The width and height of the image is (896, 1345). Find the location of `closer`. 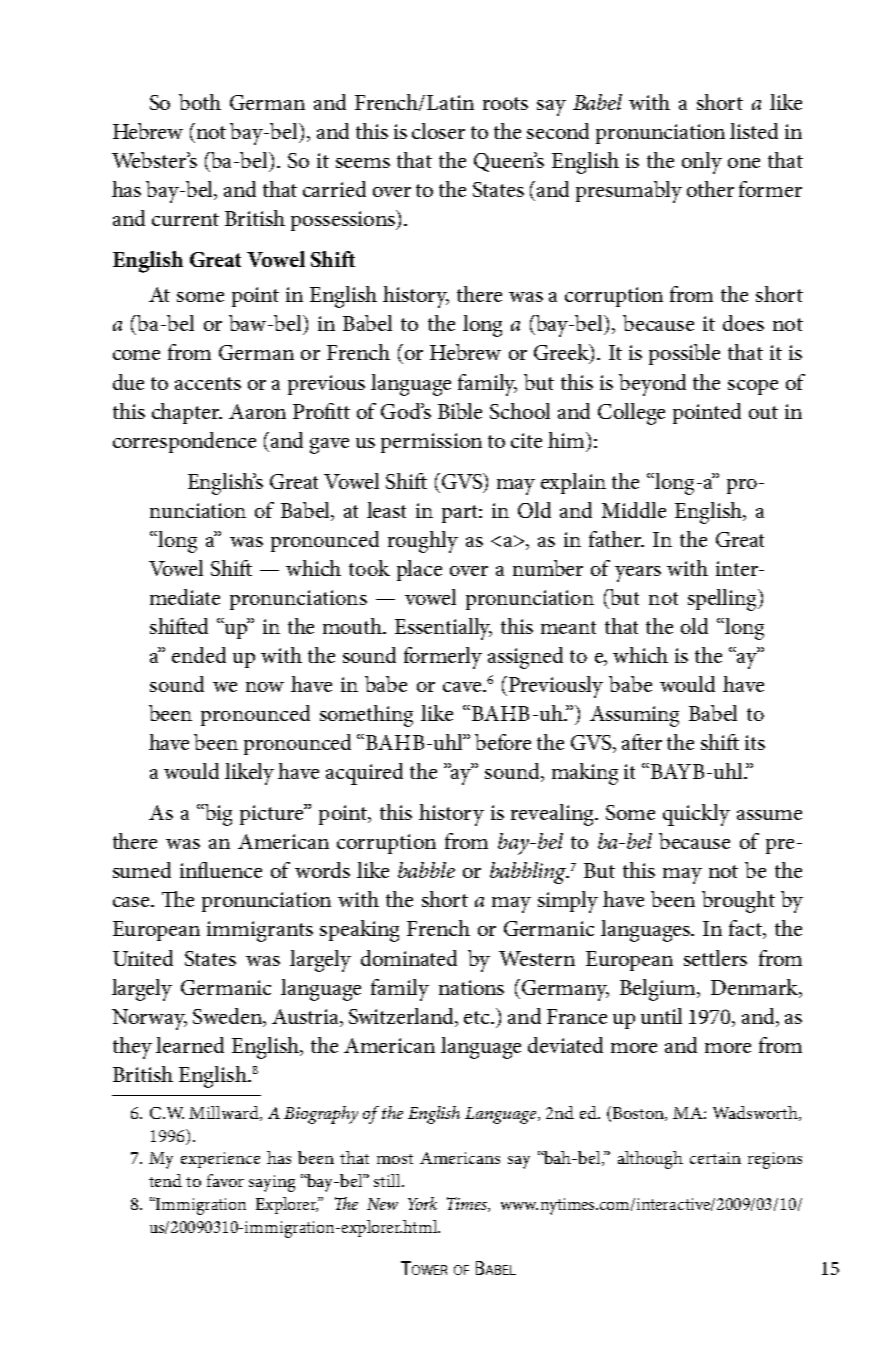

closer is located at coordinates (438, 131).
